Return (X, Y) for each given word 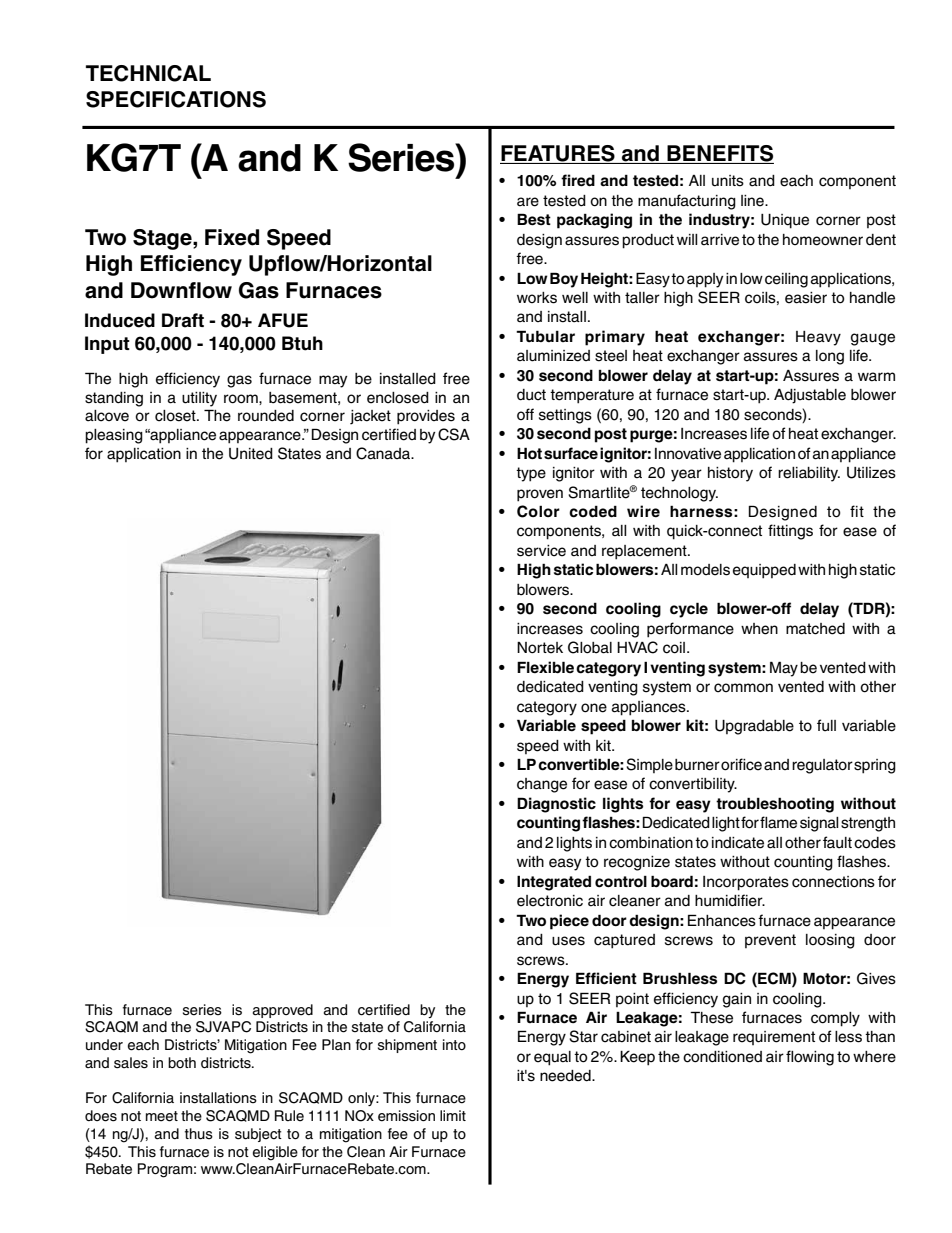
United (251, 454)
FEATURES (558, 154)
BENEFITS (719, 154)
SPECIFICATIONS (176, 99)
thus (199, 1134)
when (759, 629)
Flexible (545, 667)
